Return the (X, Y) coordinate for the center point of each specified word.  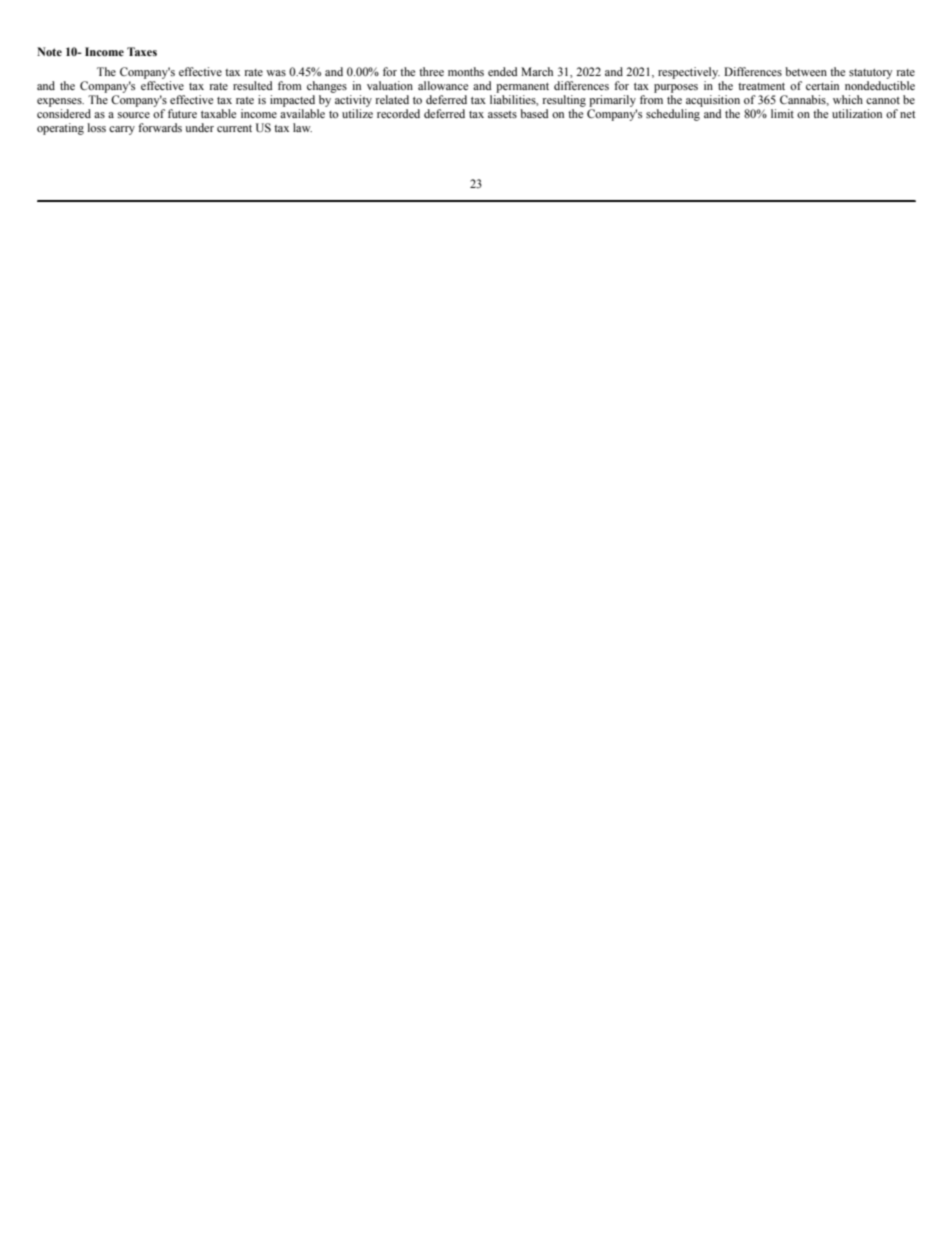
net (908, 114)
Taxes (142, 51)
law (302, 127)
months (466, 71)
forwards (160, 127)
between (806, 71)
